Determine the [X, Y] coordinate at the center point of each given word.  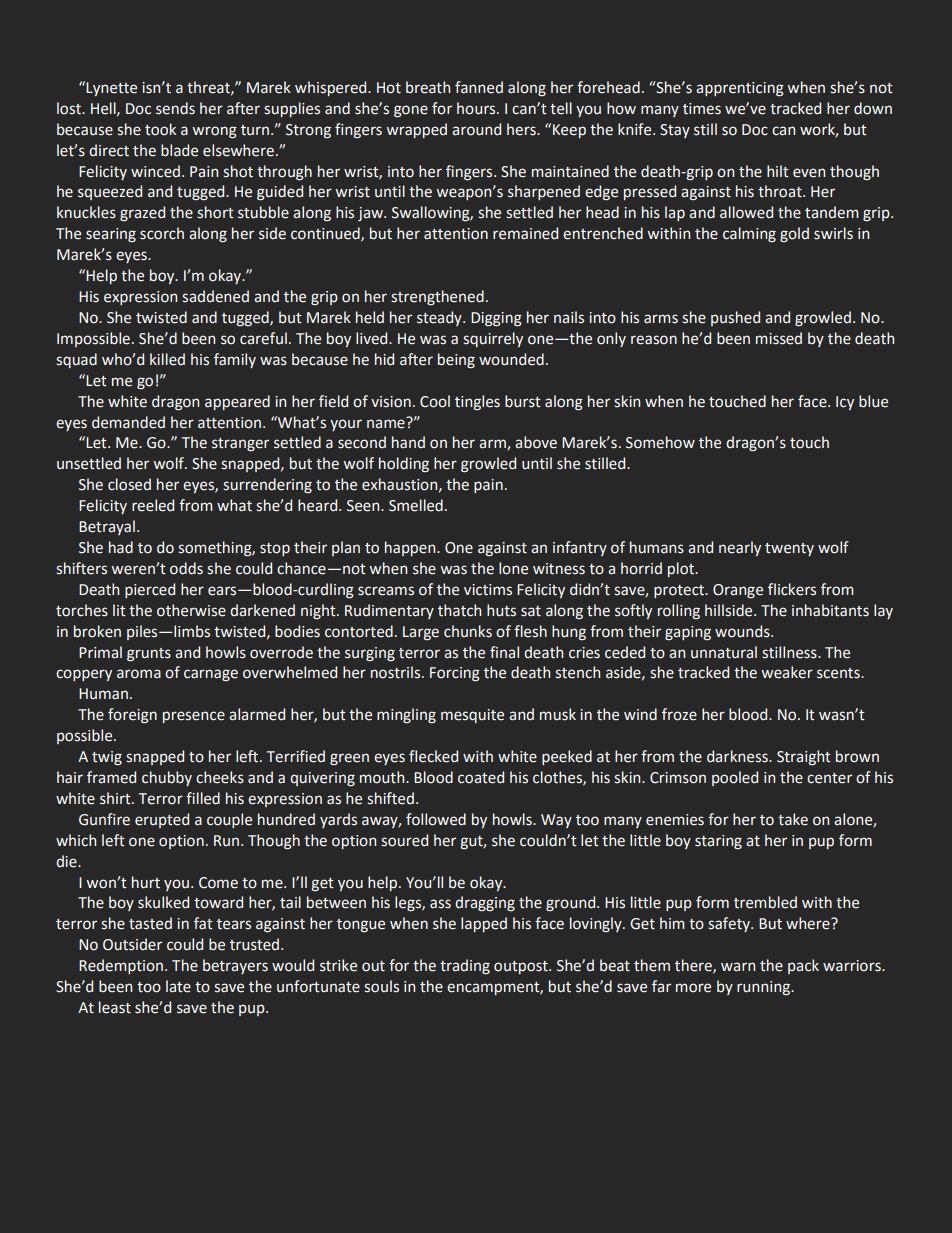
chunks [468, 631]
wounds [743, 631]
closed [129, 484]
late [178, 986]
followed [436, 819]
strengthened [437, 297]
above [536, 442]
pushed [735, 318]
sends [175, 108]
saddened [215, 296]
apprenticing [740, 89]
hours [477, 108]
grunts [149, 655]
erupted [162, 820]
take [793, 819]
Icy [845, 403]
